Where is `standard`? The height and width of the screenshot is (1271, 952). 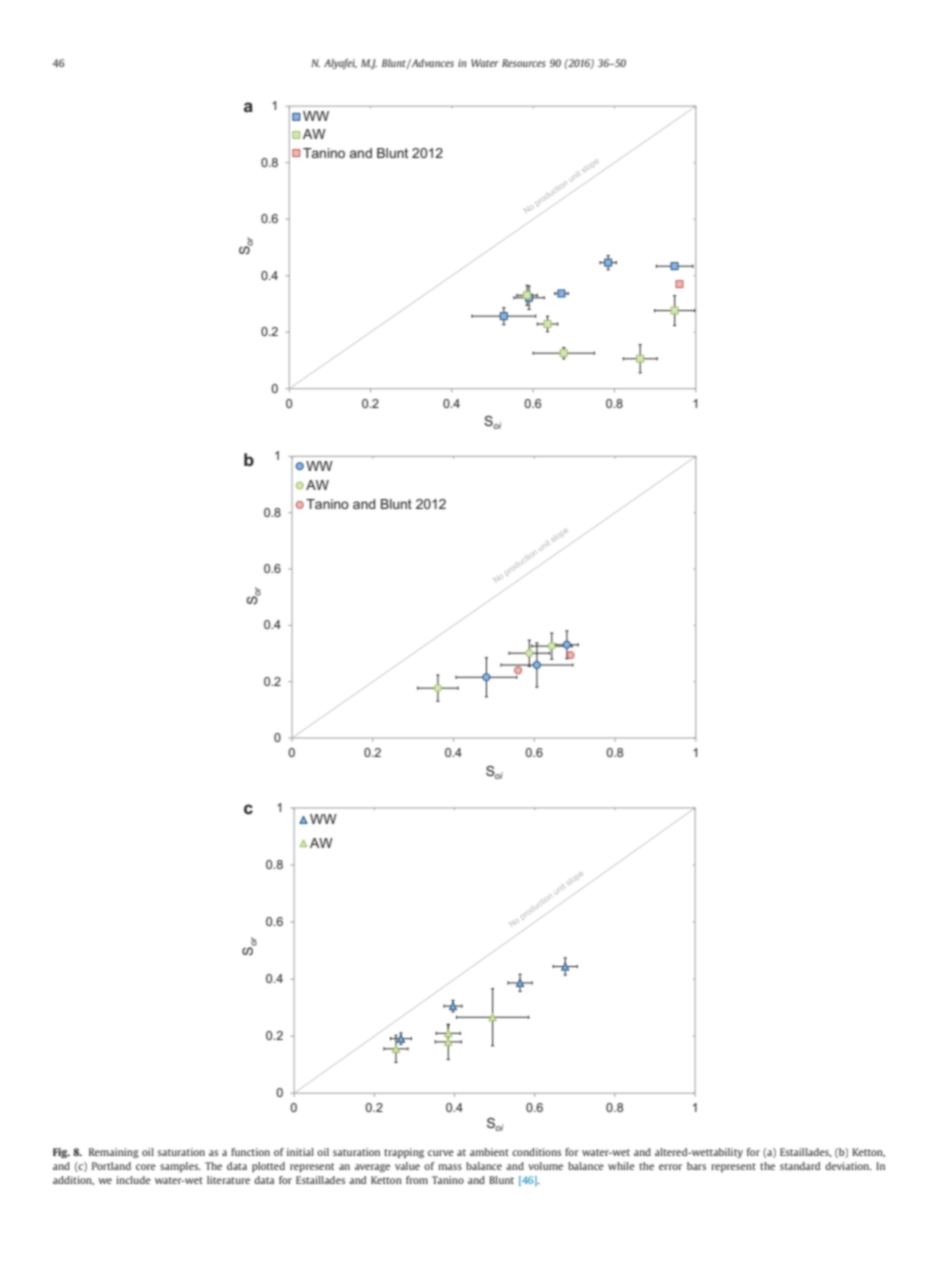 standard is located at coordinates (800, 1166).
